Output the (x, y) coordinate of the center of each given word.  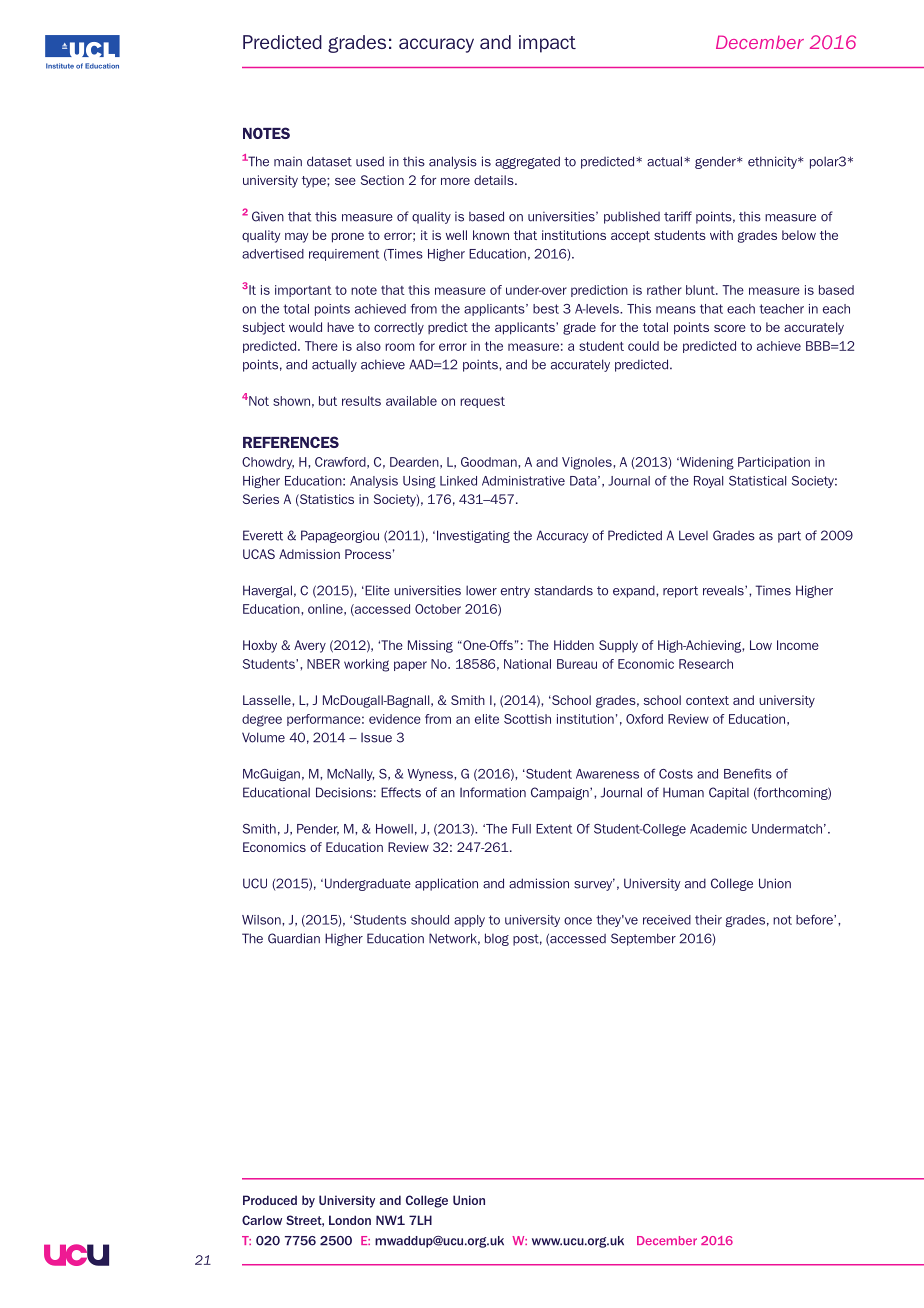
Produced (270, 1200)
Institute (60, 66)
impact (547, 44)
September (643, 939)
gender (716, 162)
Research (706, 664)
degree (262, 720)
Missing (430, 646)
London (350, 1220)
